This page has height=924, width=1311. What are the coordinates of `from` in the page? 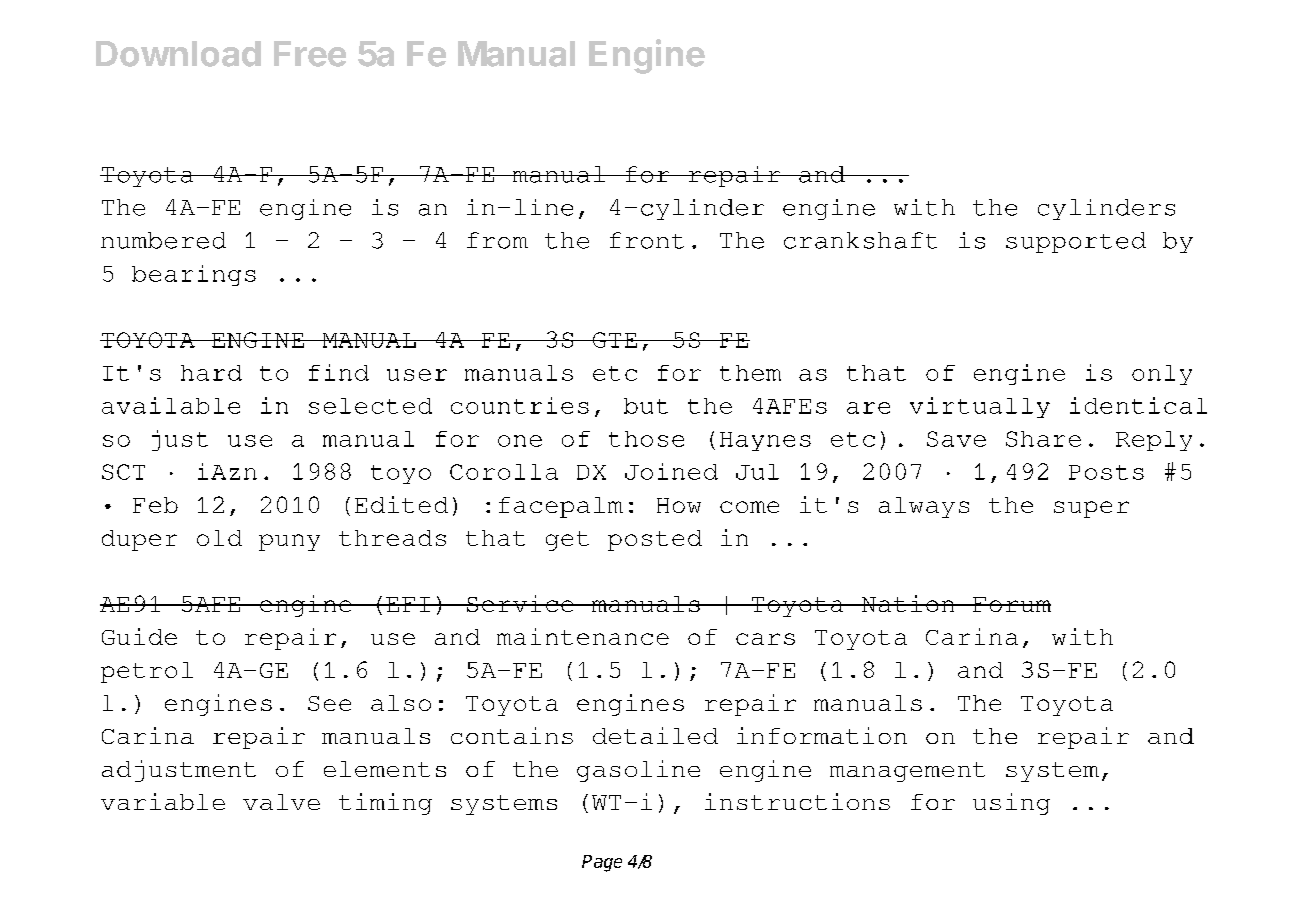 It's located at (497, 240).
